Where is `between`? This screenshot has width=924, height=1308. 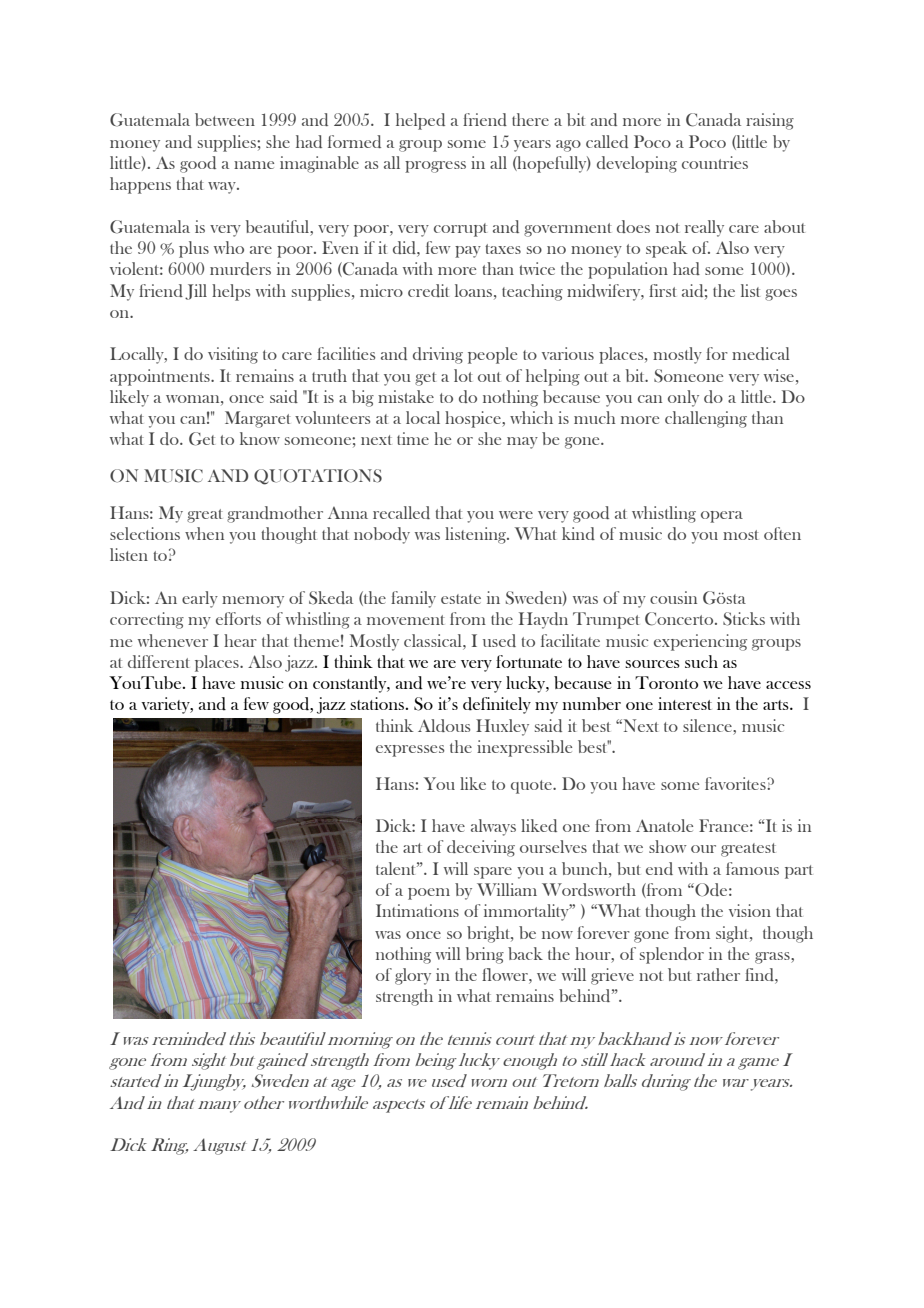 between is located at coordinates (225, 119).
